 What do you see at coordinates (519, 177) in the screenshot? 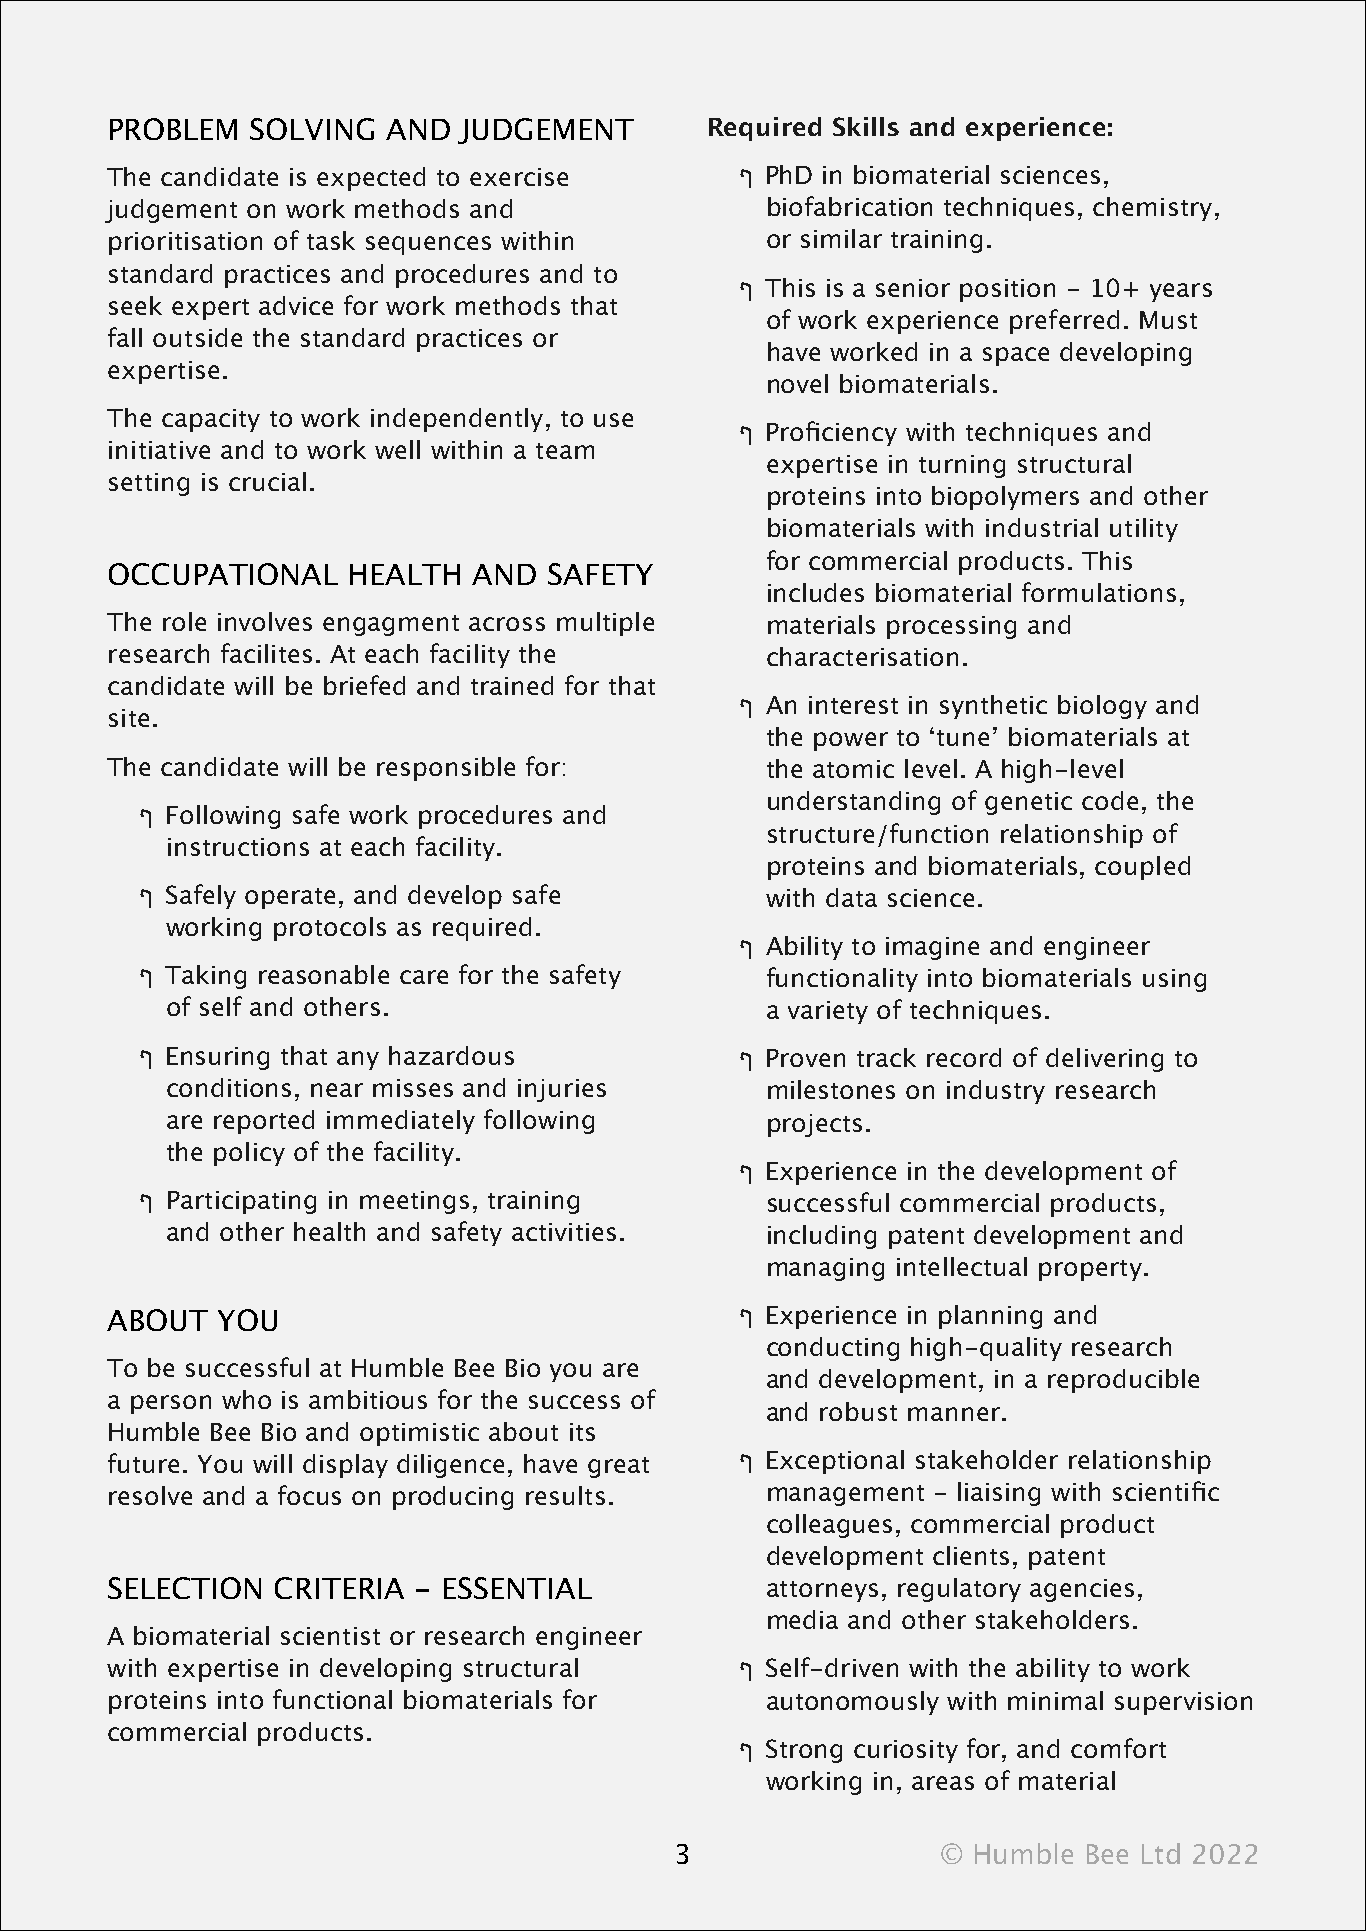
I see `exercise` at bounding box center [519, 177].
